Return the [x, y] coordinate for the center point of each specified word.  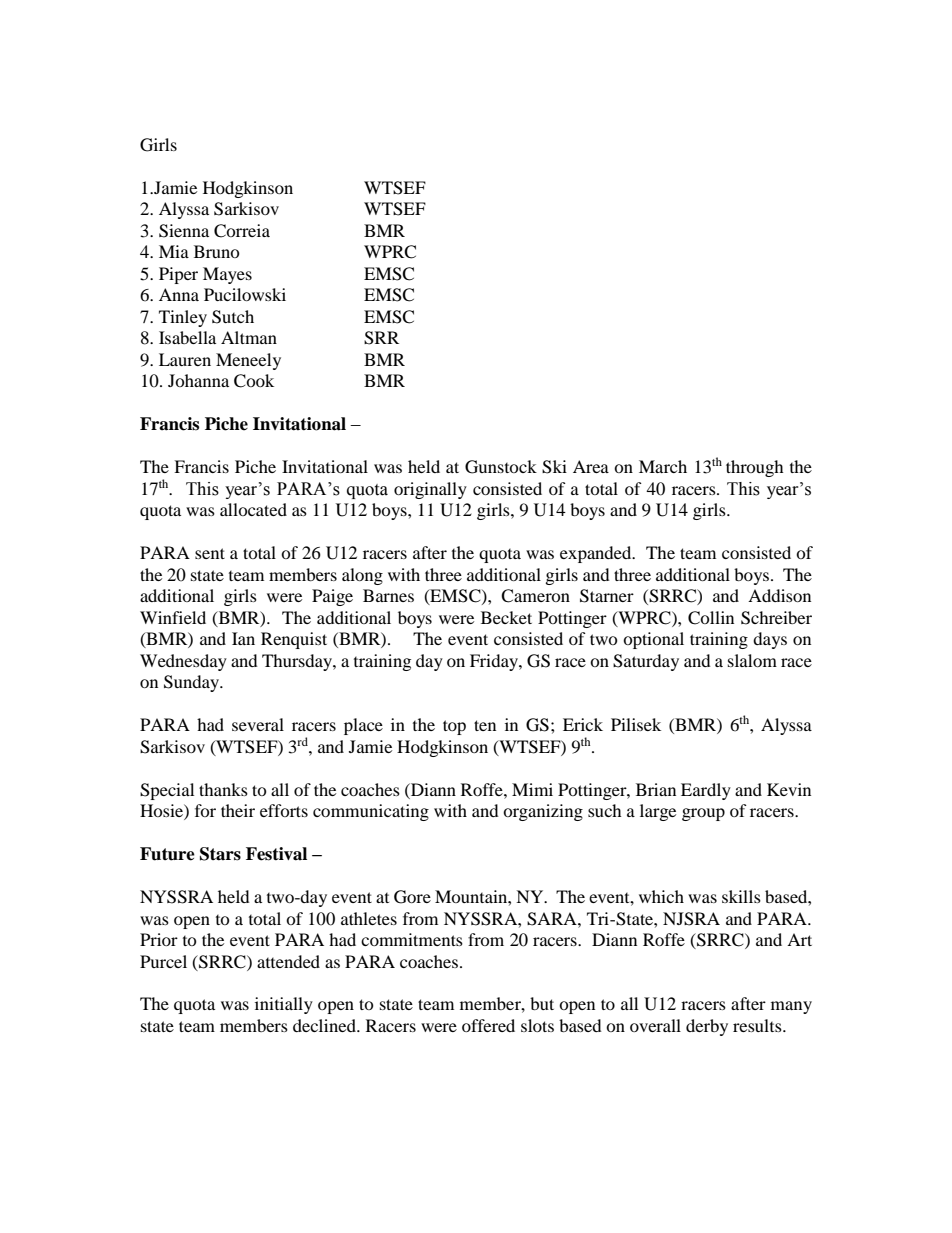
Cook [254, 381]
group [703, 814]
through [755, 468]
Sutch [233, 317]
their [238, 810]
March [663, 466]
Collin [711, 618]
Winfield [173, 617]
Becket [506, 617]
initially [284, 1005]
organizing [543, 812]
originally [430, 490]
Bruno [217, 251]
